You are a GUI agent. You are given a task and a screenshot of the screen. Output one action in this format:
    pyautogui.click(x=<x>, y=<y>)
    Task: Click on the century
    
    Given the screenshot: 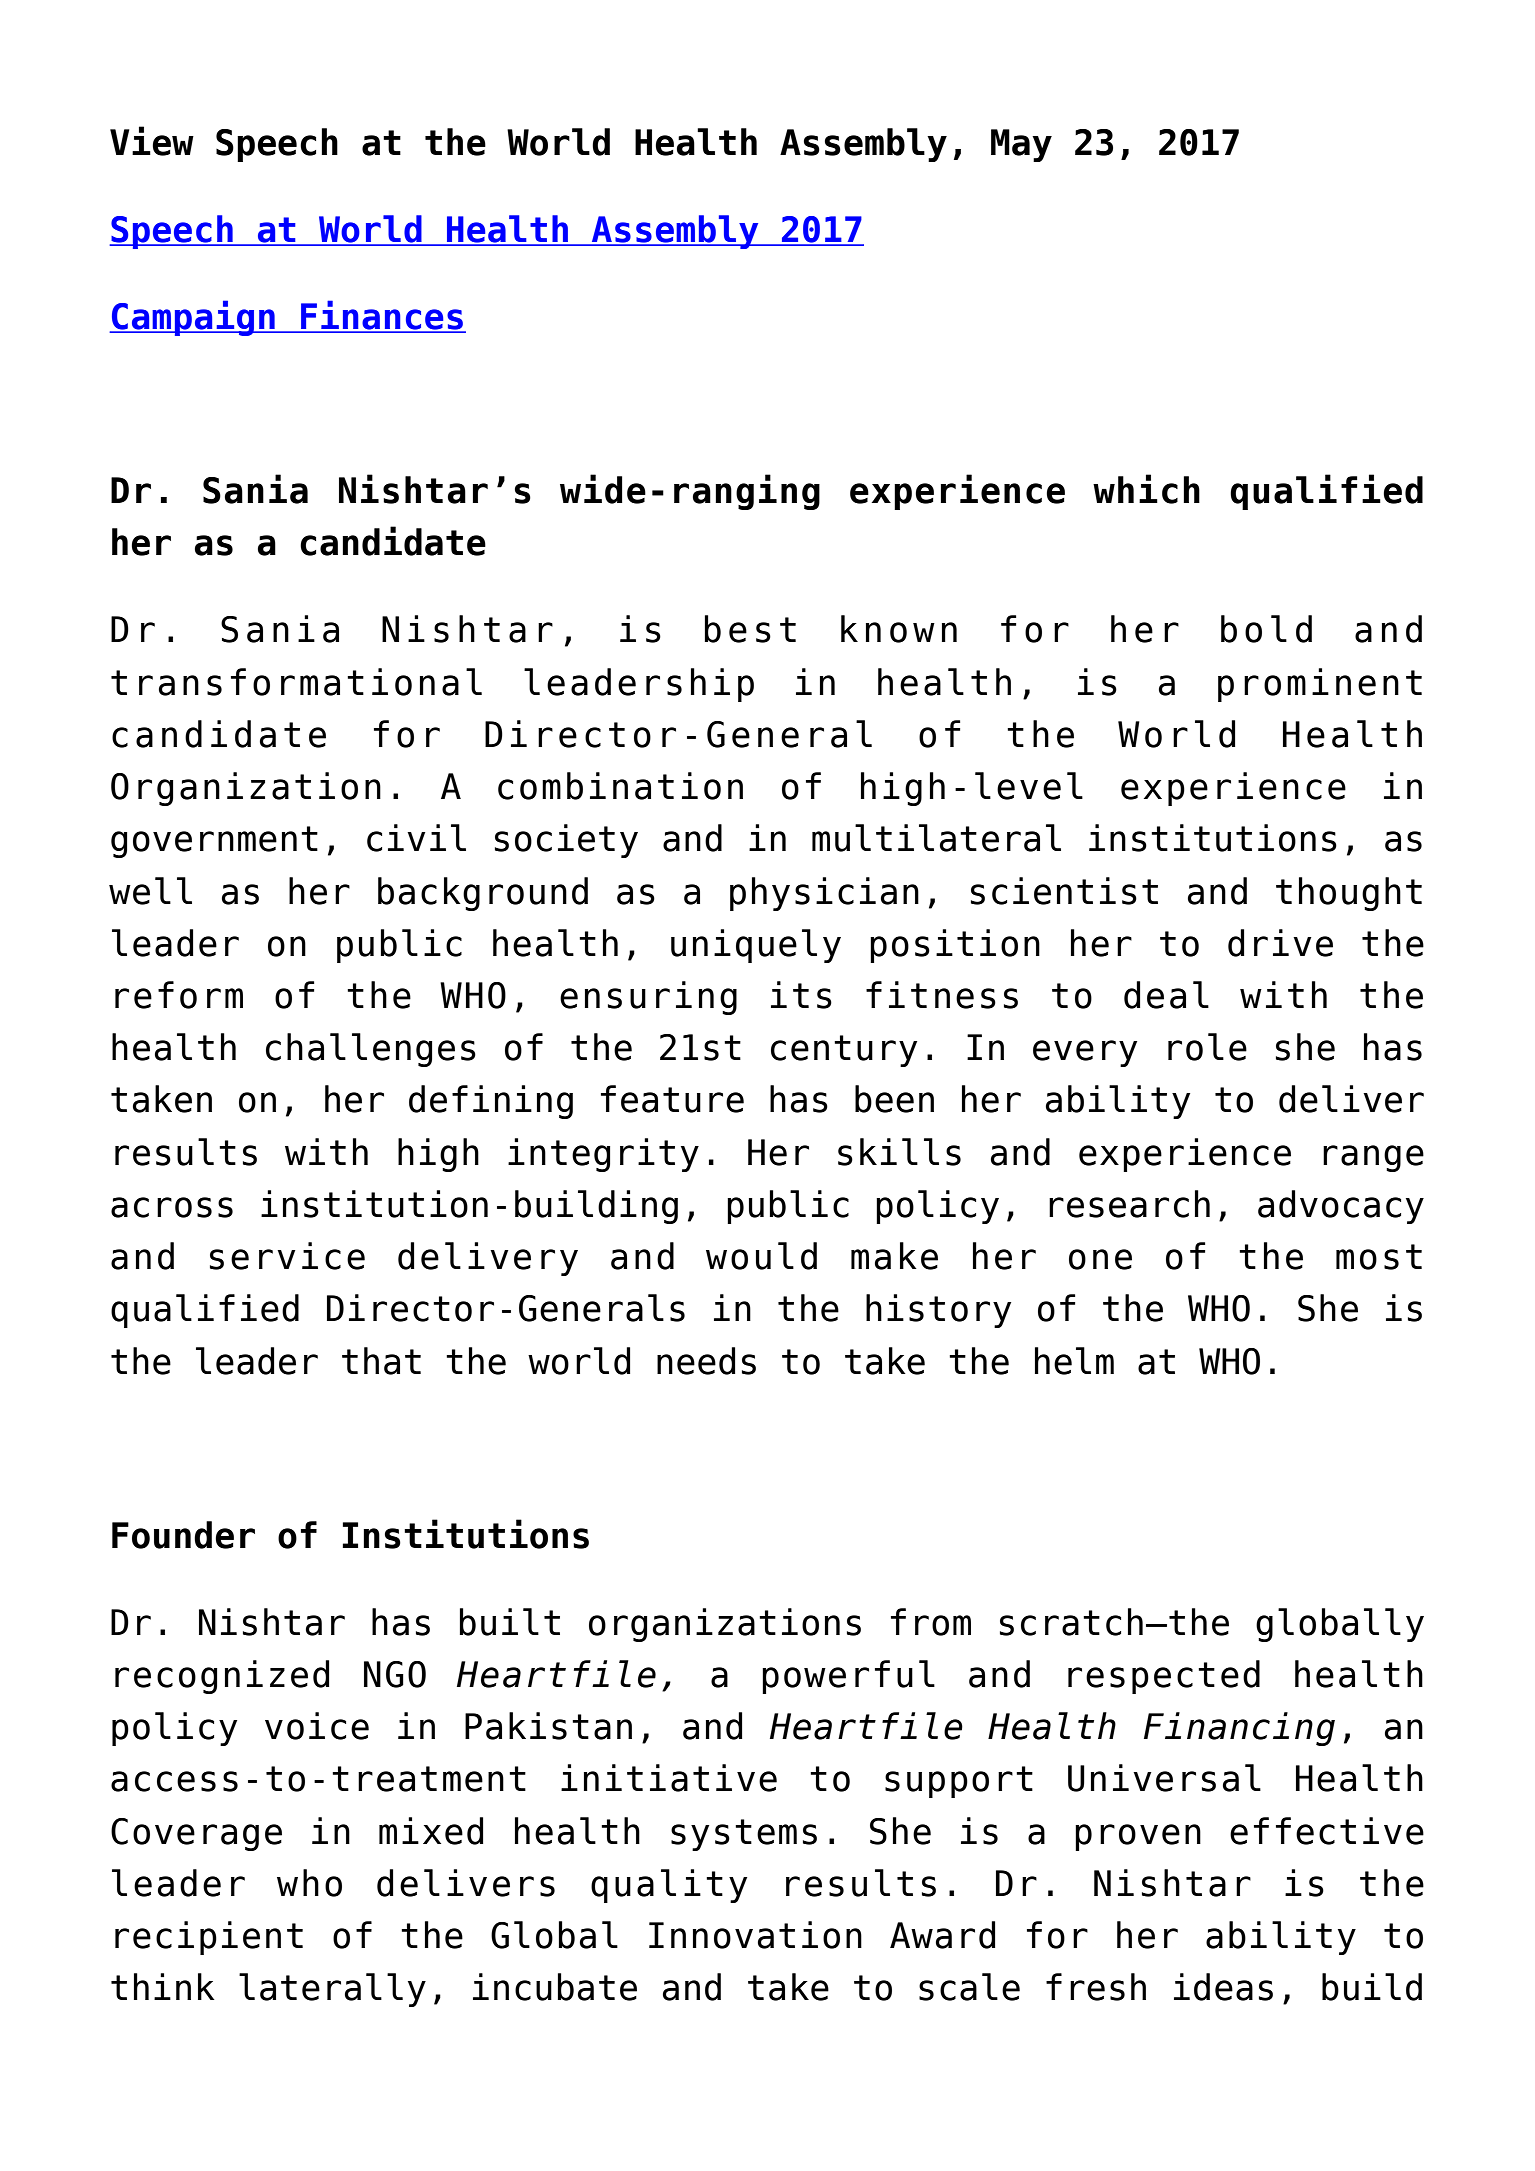 What is the action you would take?
    pyautogui.click(x=844, y=1051)
